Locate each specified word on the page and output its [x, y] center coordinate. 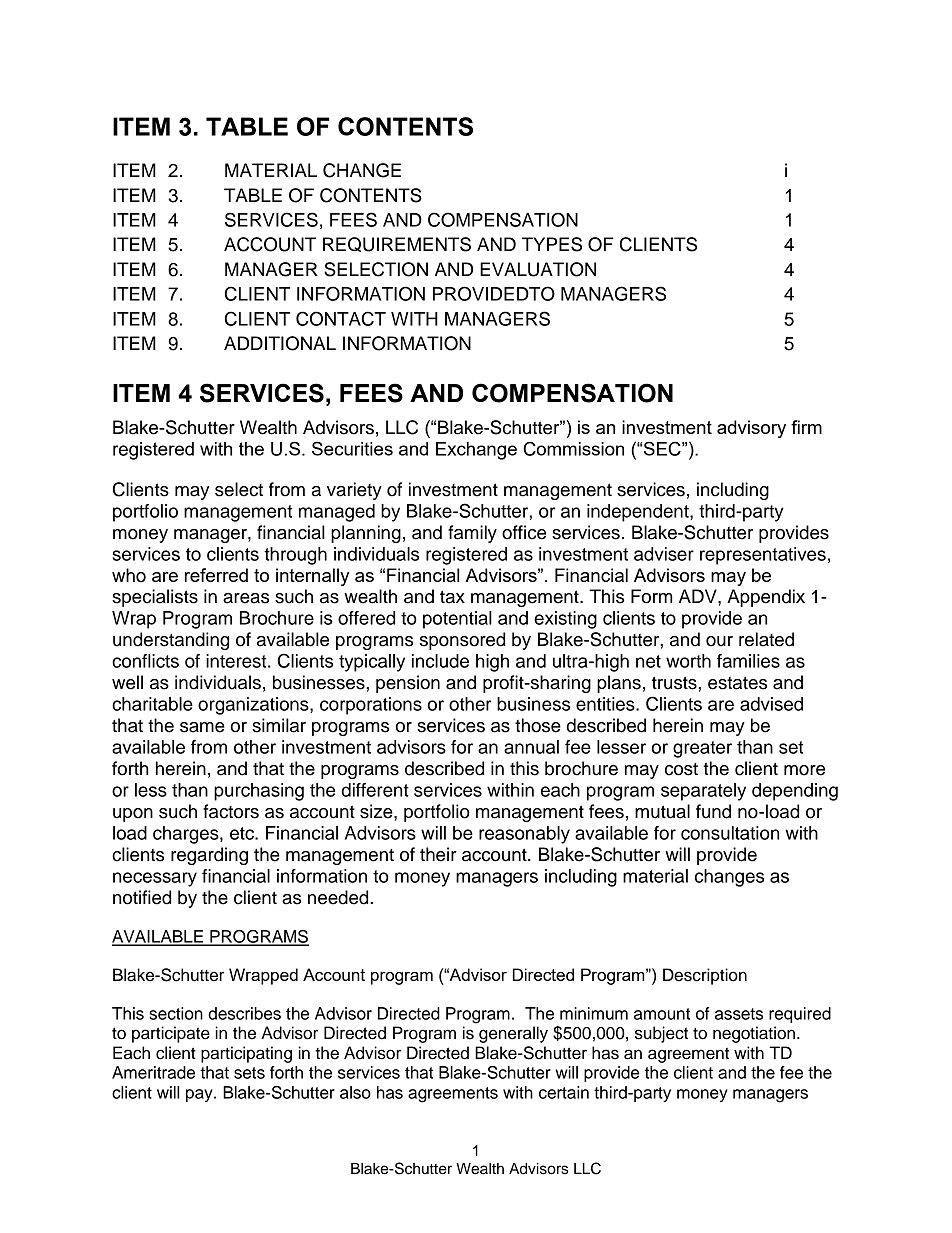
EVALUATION [538, 269]
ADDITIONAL [280, 343]
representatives [763, 556]
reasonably [524, 835]
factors [231, 811]
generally [513, 1034]
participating [246, 1054]
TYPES [552, 244]
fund [713, 811]
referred [216, 575]
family [472, 534]
